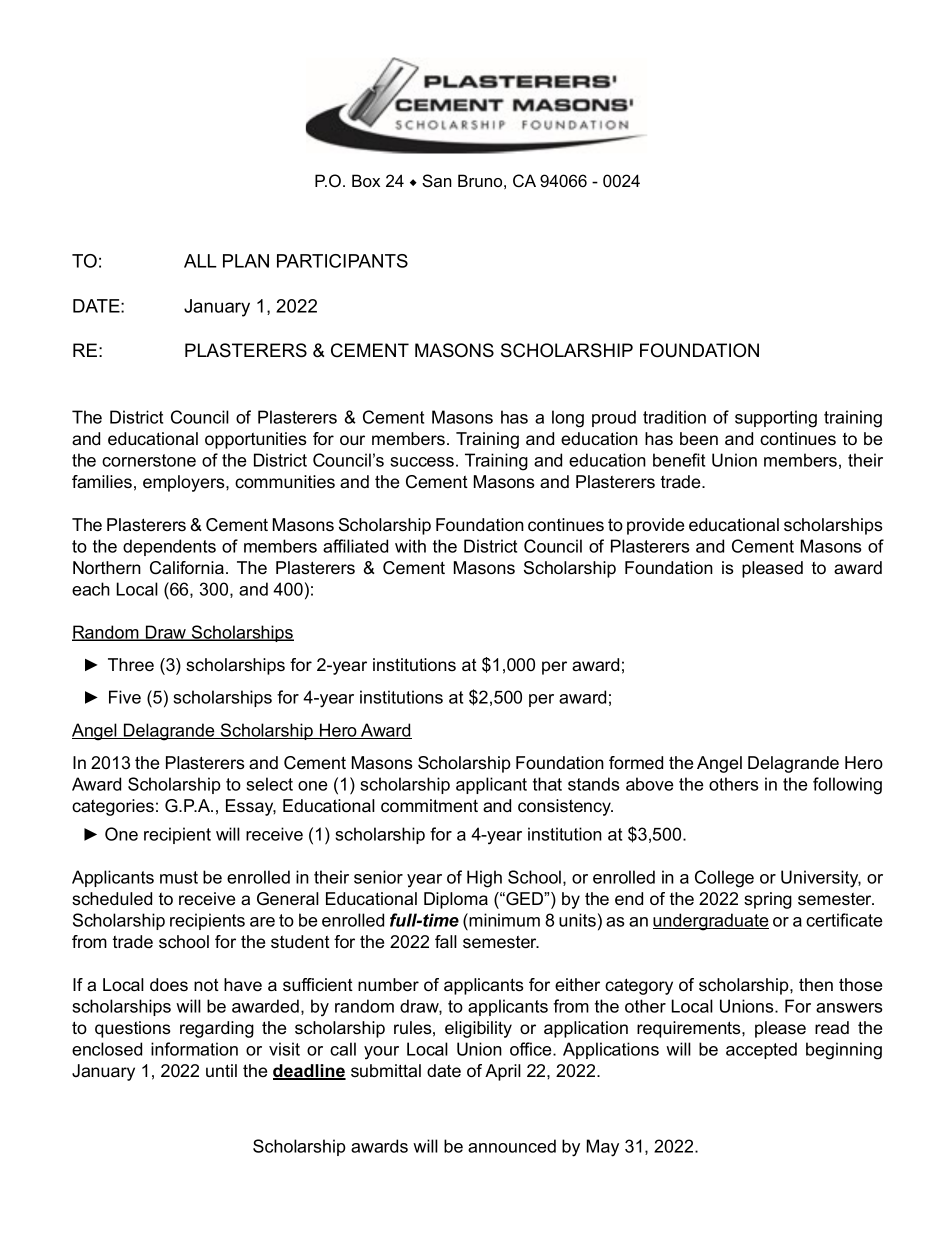 The height and width of the screenshot is (1233, 952). I want to click on with, so click(410, 546).
